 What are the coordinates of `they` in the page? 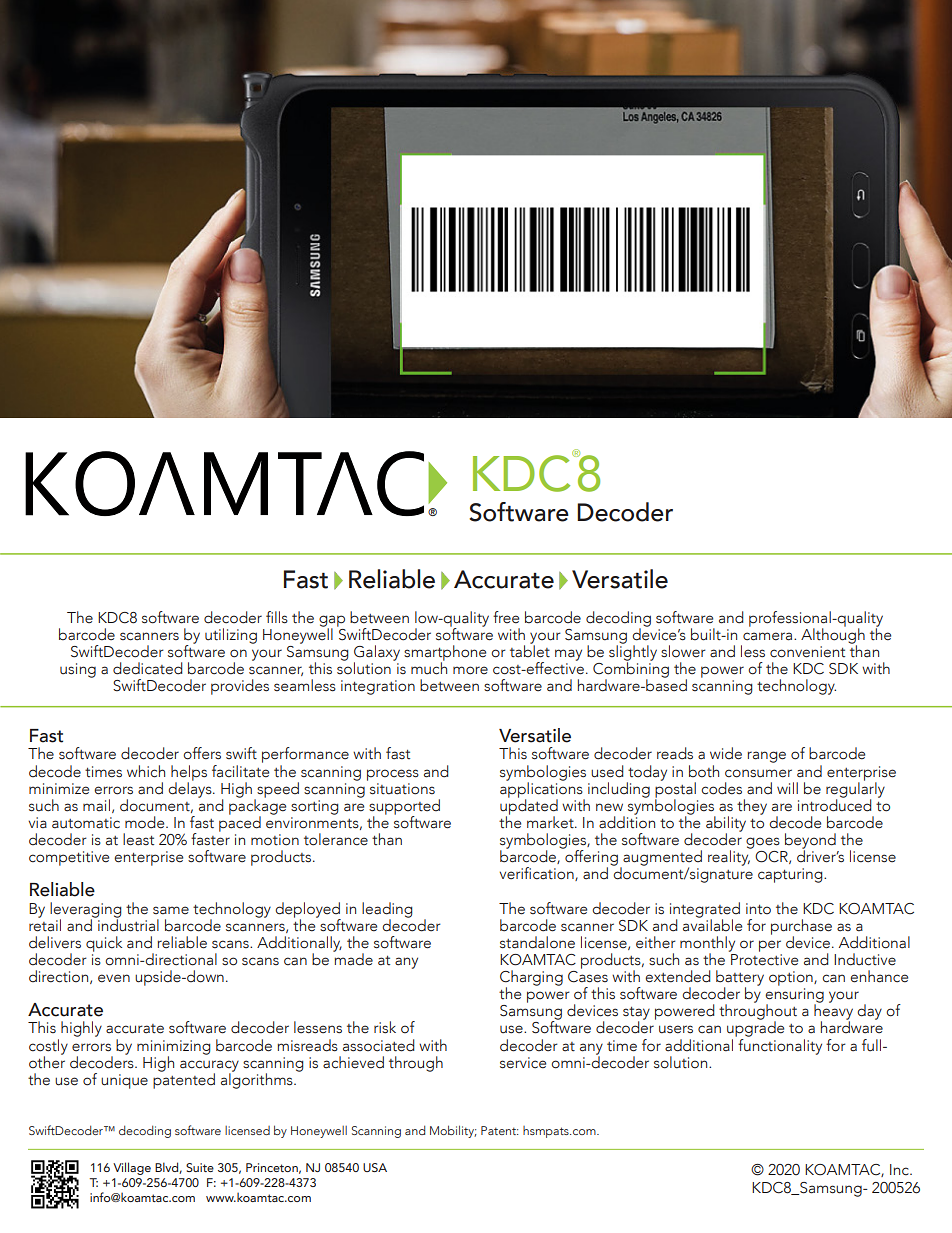 It's located at (752, 807).
